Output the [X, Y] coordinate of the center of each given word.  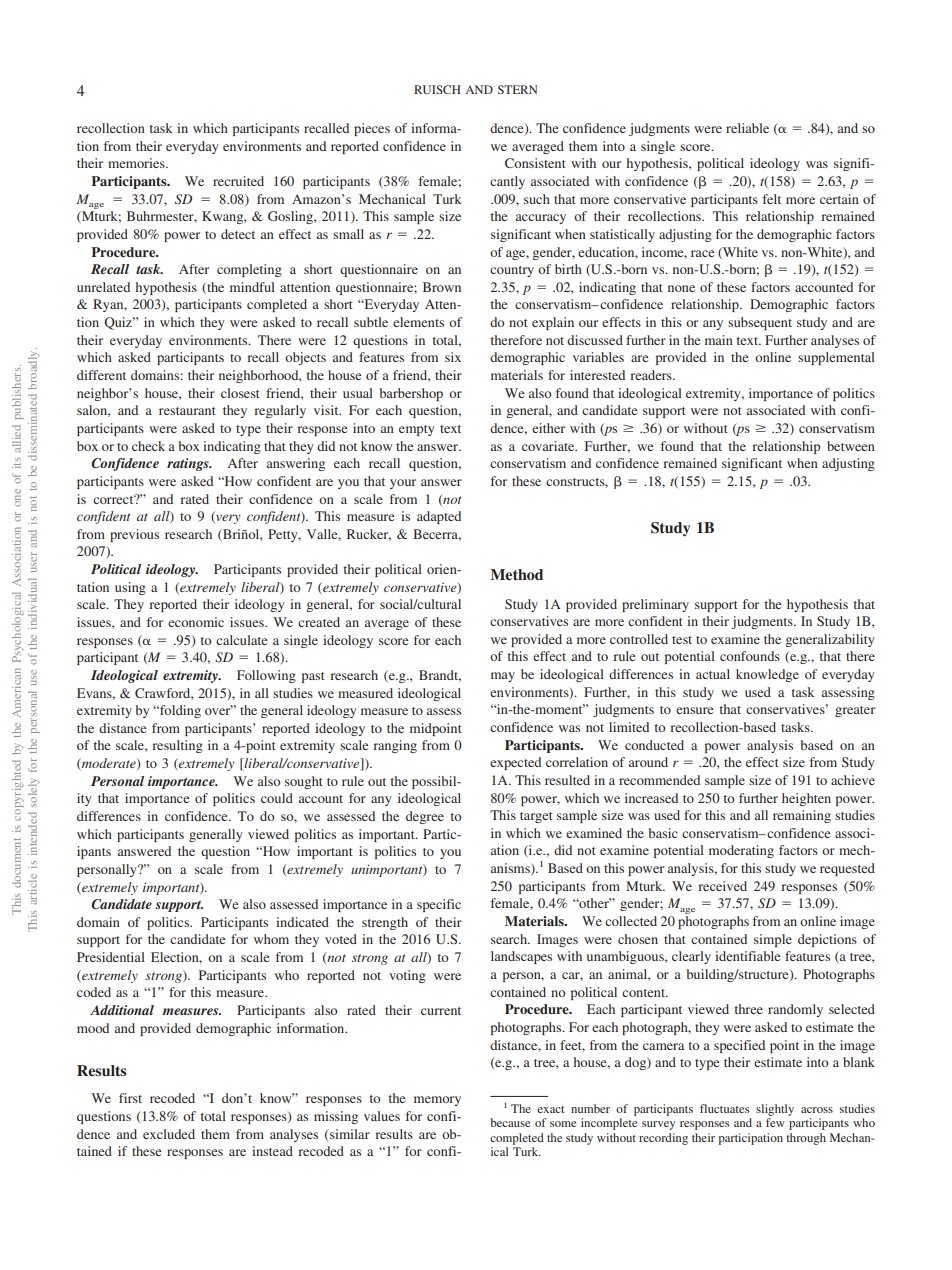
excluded [169, 1134]
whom [271, 939]
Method [516, 574]
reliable [747, 128]
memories [137, 163]
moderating [741, 851]
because [510, 1122]
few [775, 1122]
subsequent [760, 323]
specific [439, 905]
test [682, 640]
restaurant [187, 411]
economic [196, 622]
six [453, 357]
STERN [518, 89]
